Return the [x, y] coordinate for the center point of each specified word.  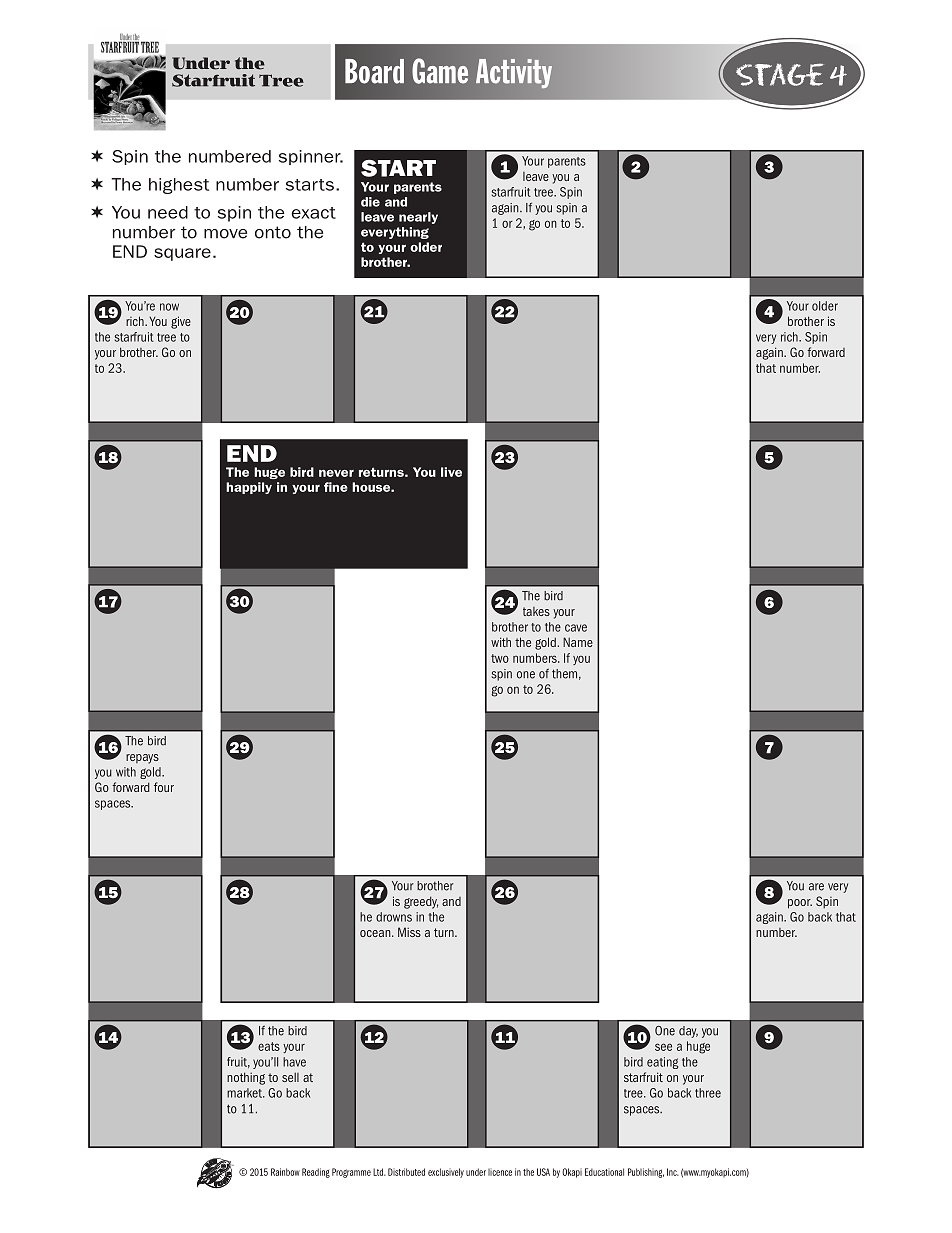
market [246, 1093]
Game [440, 71]
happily [249, 488]
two [500, 658]
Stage [780, 74]
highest [179, 186]
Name [578, 642]
